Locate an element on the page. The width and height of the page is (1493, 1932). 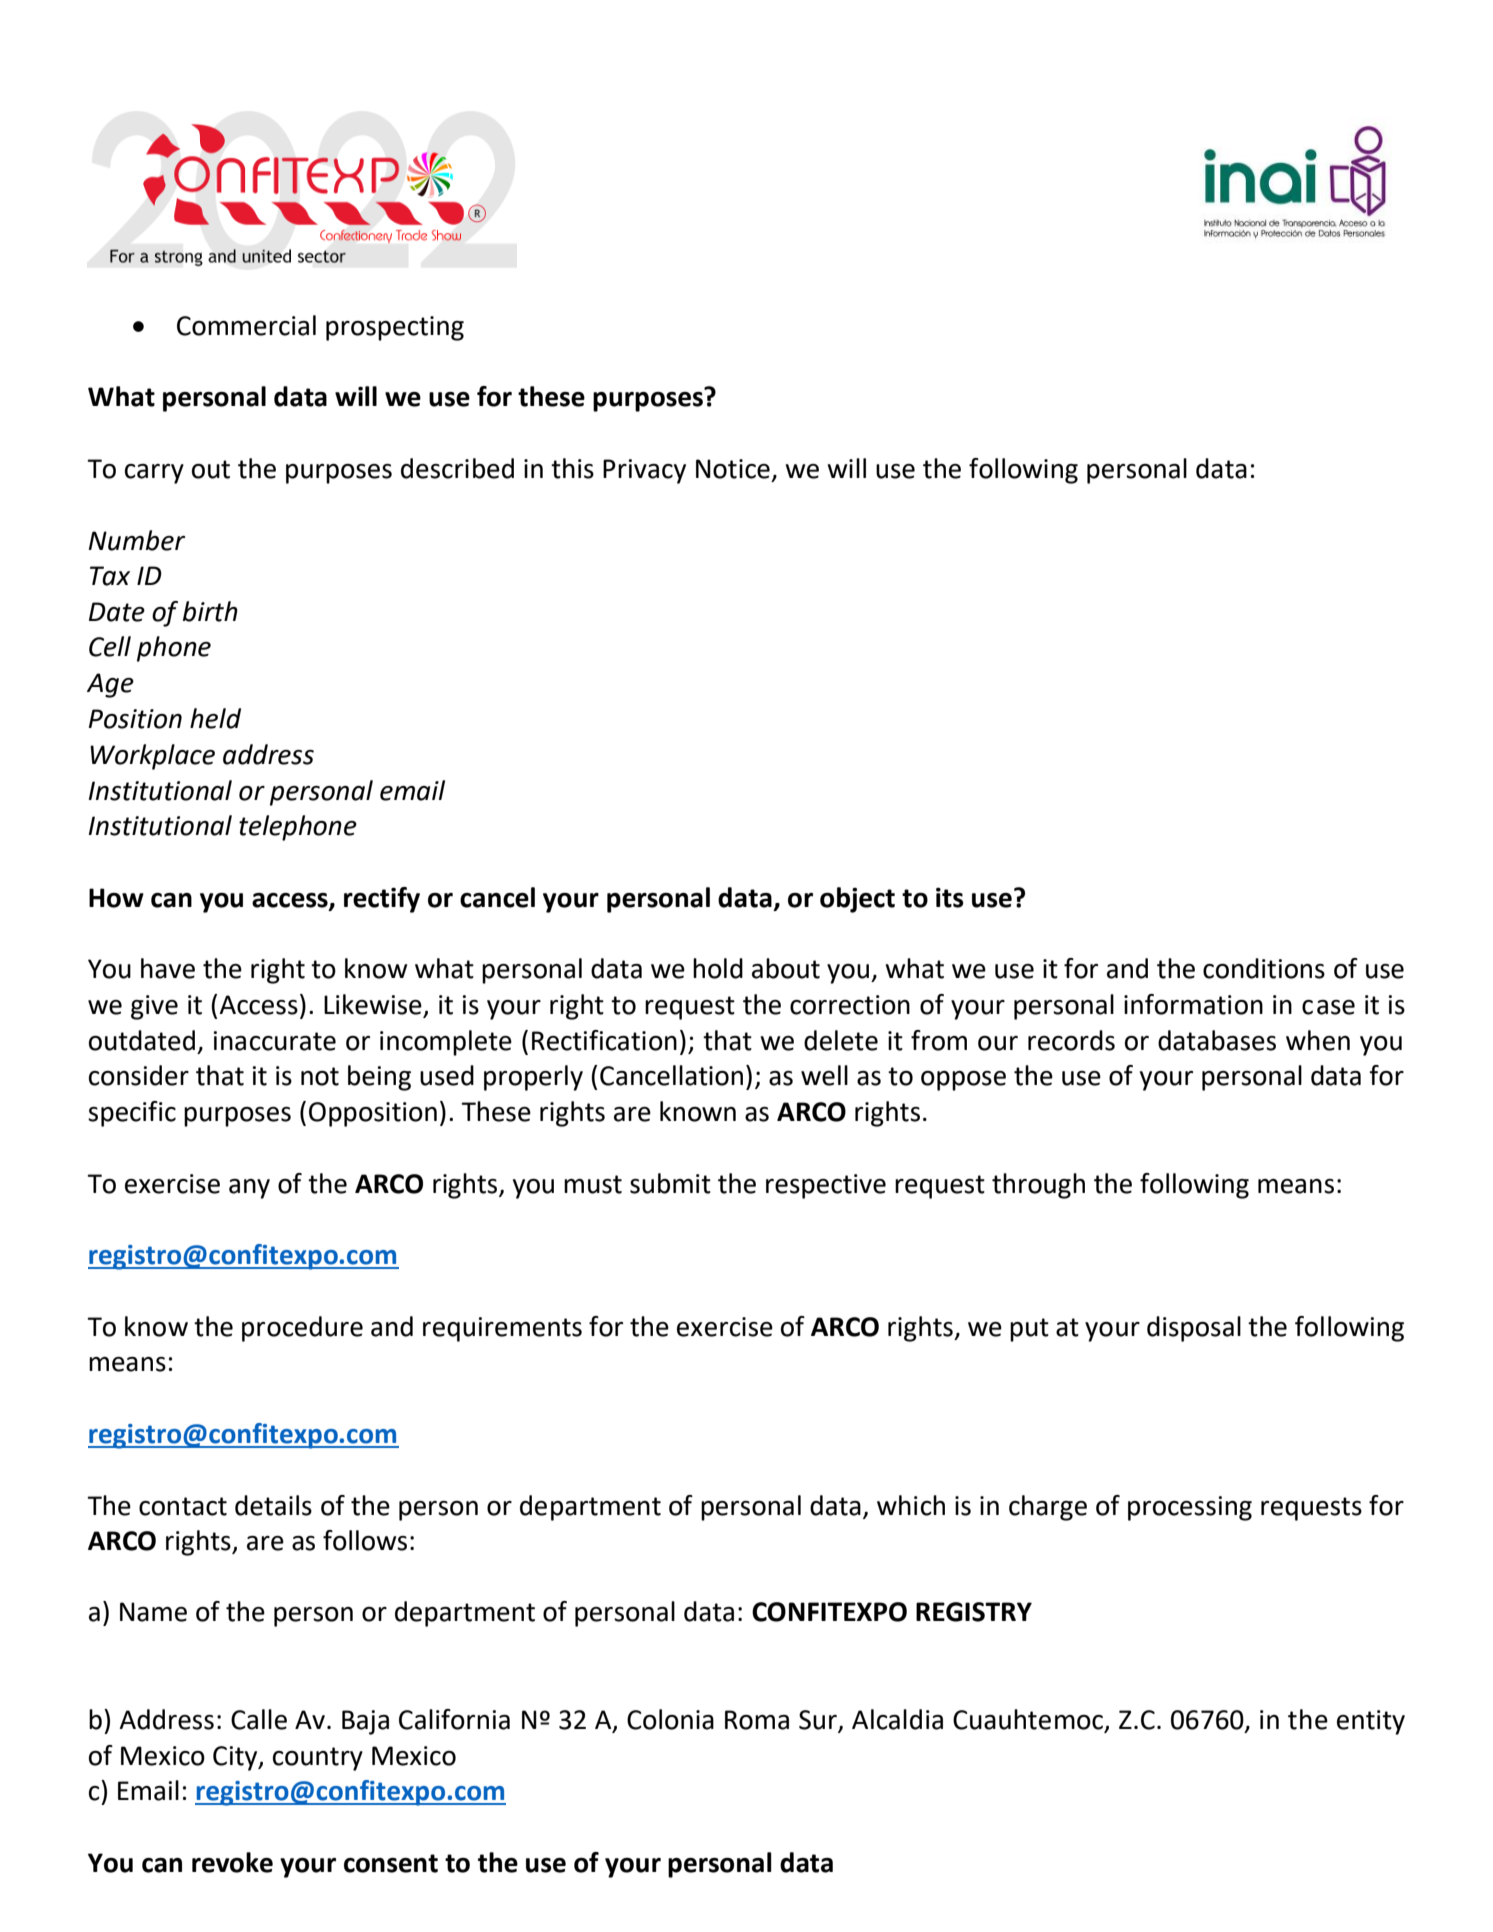
conditions is located at coordinates (1264, 968).
